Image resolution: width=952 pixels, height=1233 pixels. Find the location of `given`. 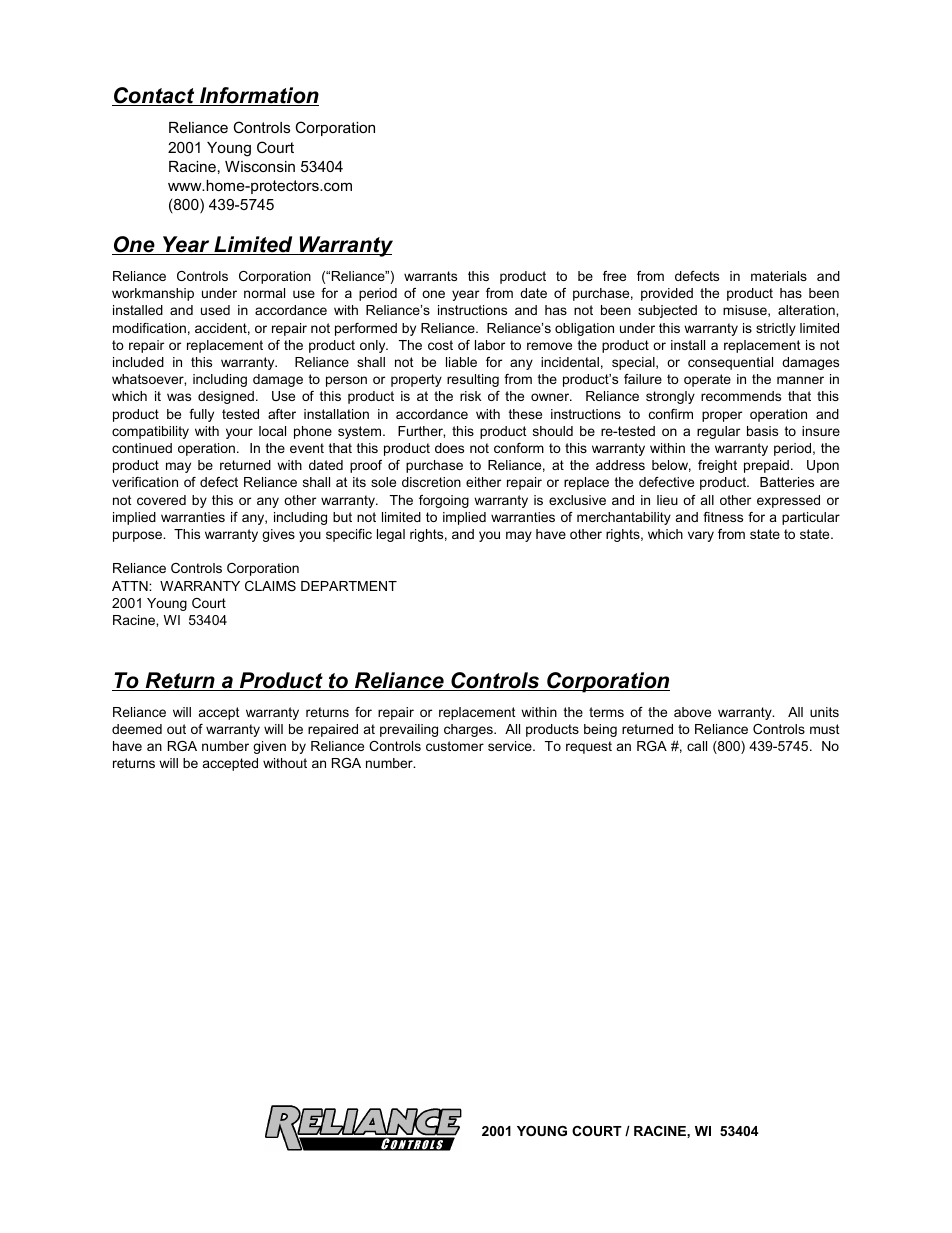

given is located at coordinates (269, 747).
